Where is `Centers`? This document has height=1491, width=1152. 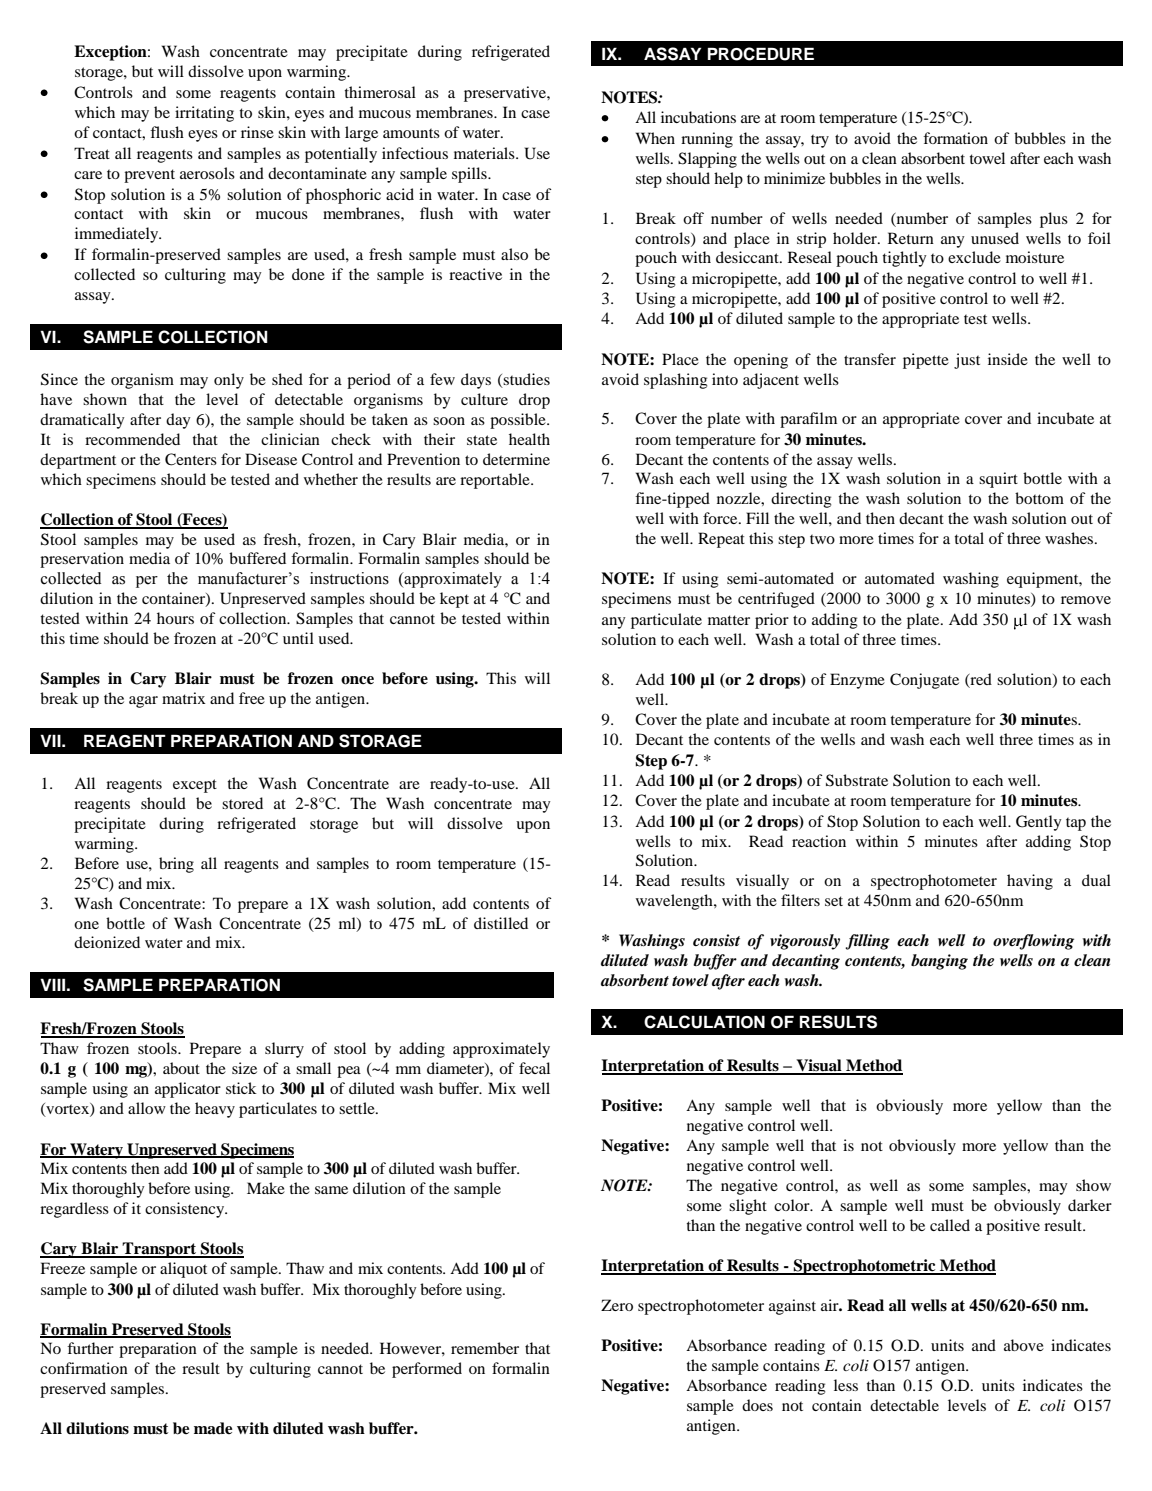
Centers is located at coordinates (191, 459).
